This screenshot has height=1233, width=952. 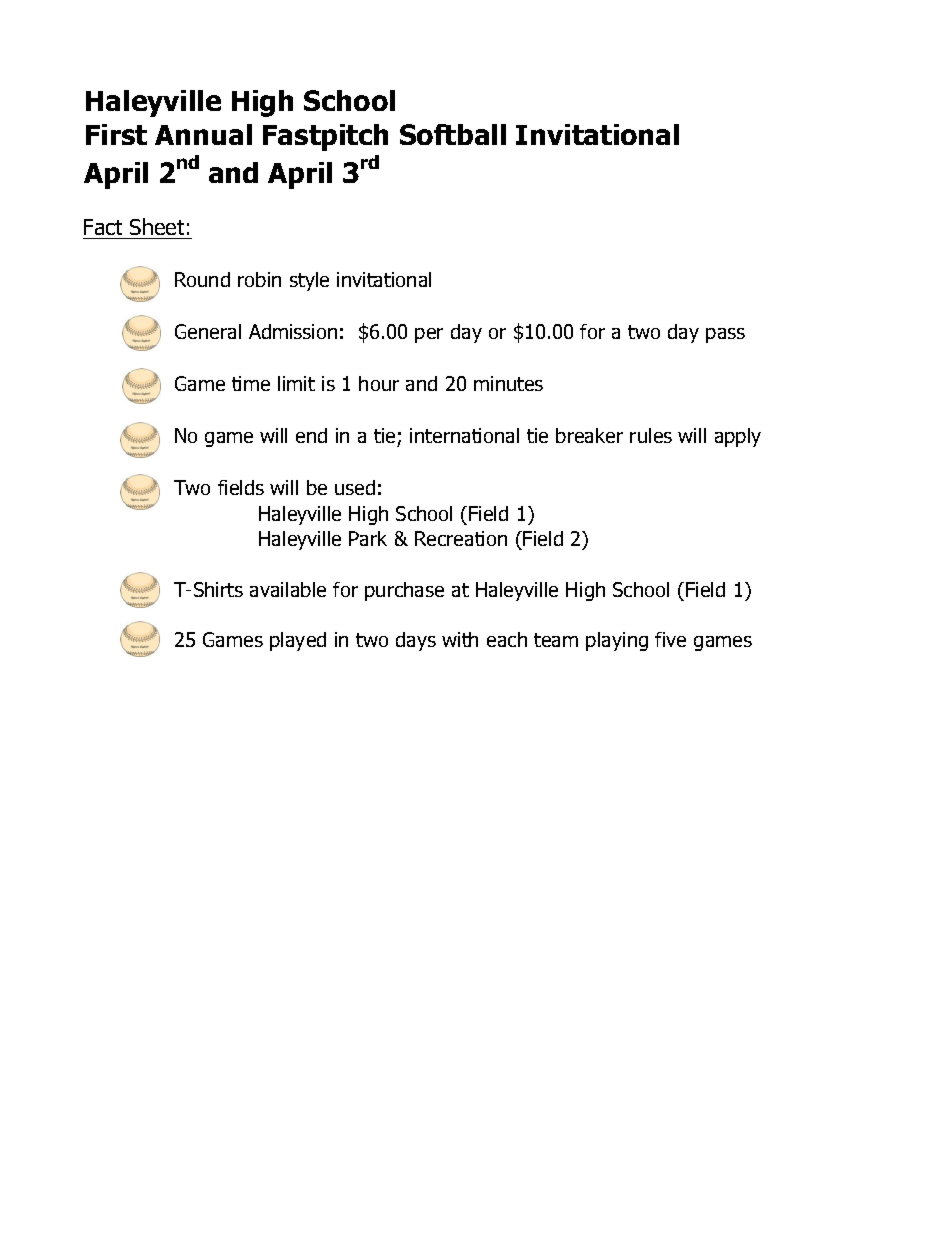 I want to click on days, so click(x=416, y=641).
